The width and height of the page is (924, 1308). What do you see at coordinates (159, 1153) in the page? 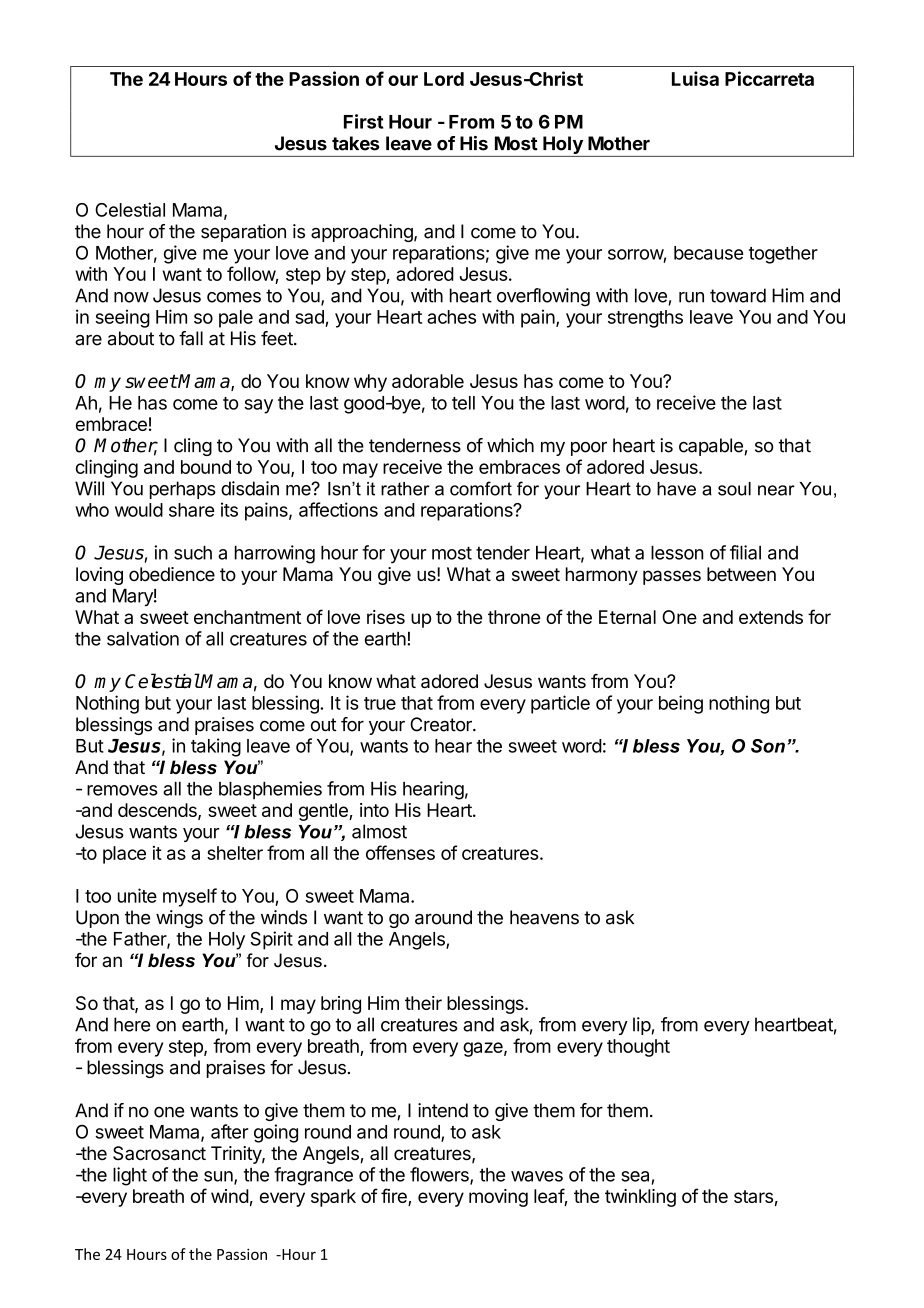
I see `Sacrosanct` at bounding box center [159, 1153].
